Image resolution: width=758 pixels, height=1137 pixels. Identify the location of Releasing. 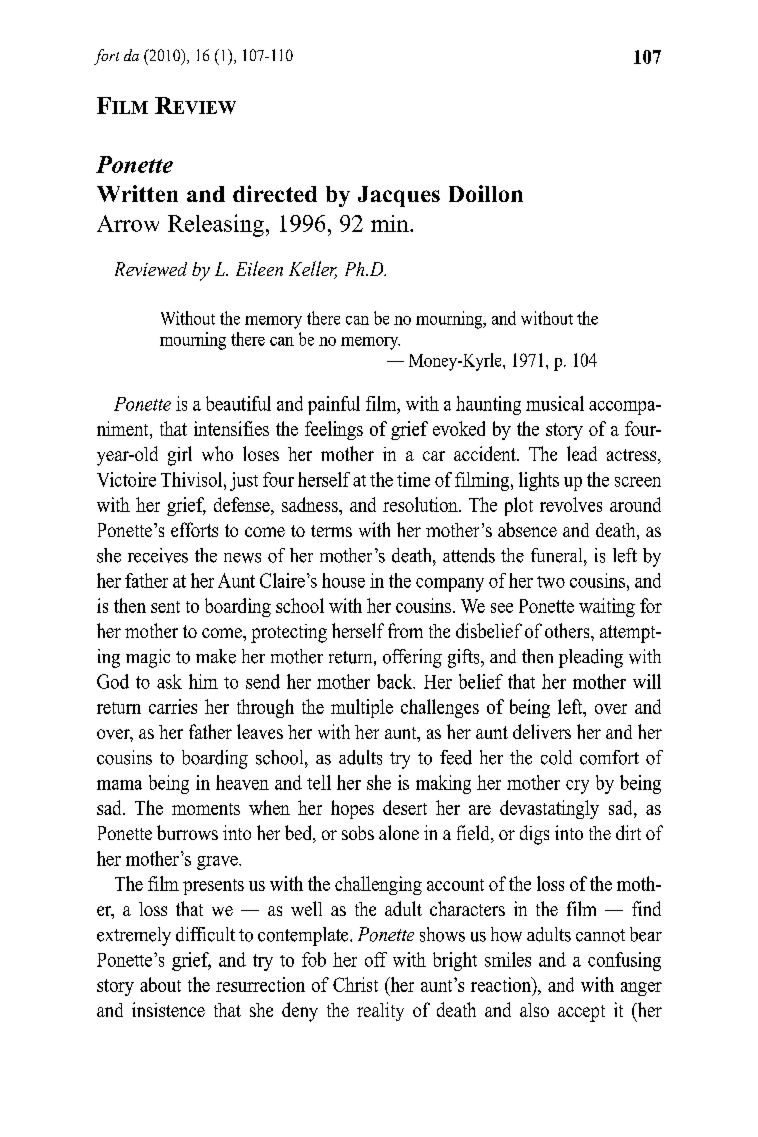
(216, 225).
